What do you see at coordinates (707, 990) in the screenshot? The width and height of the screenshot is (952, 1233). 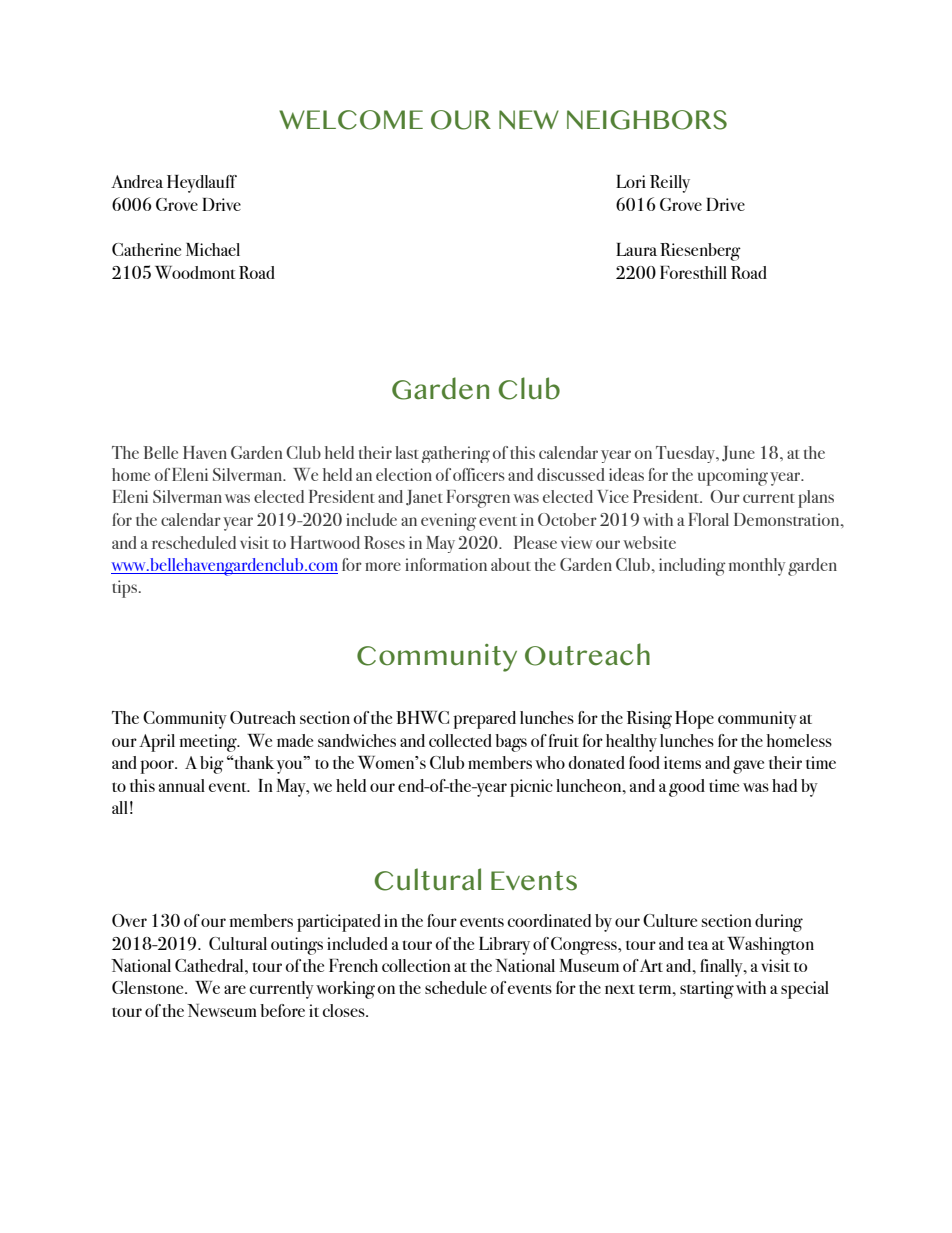 I see `starting` at bounding box center [707, 990].
